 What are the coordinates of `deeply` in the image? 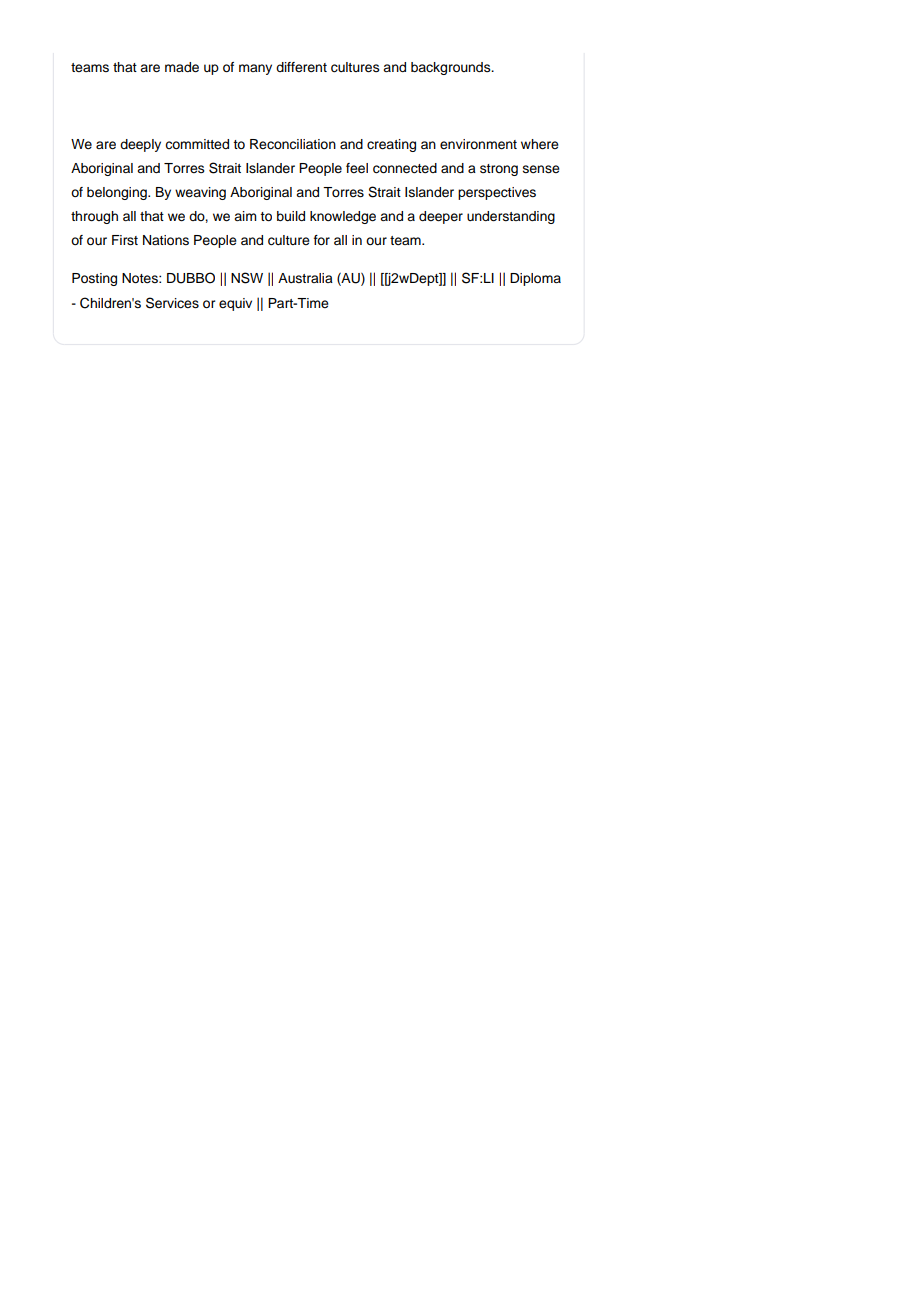 It's located at (140, 145).
